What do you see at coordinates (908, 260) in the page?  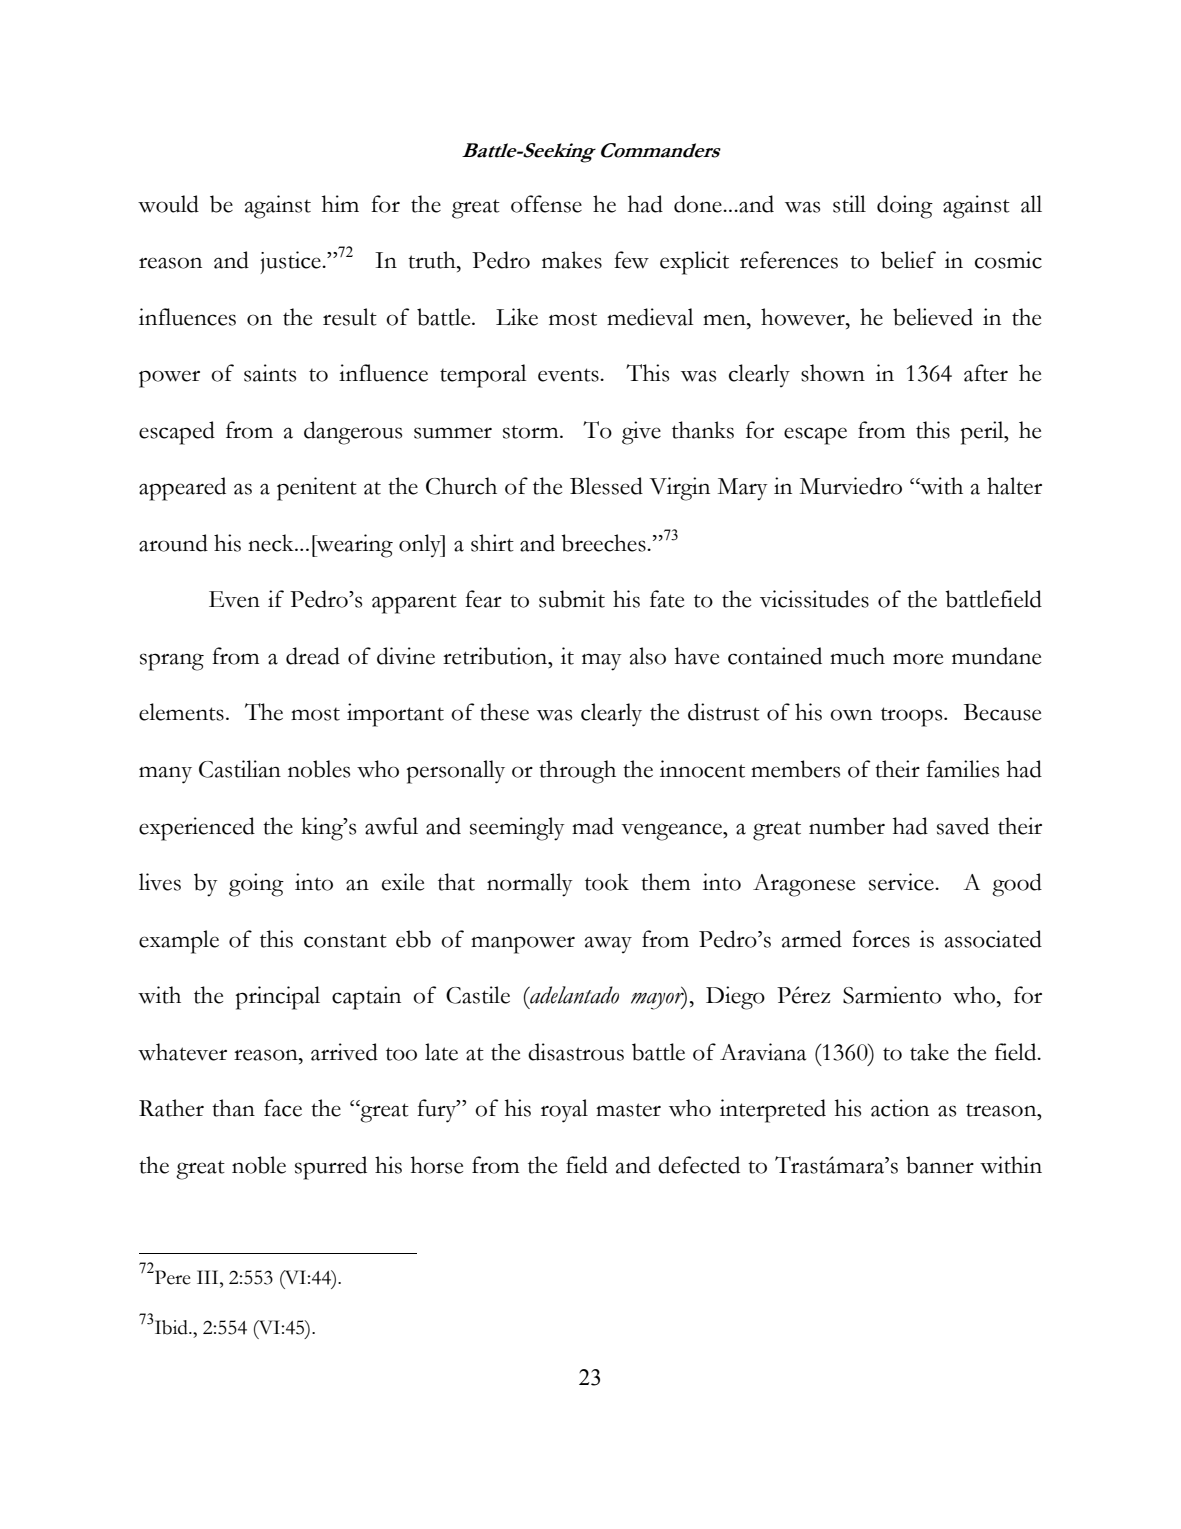 I see `belief` at bounding box center [908, 260].
